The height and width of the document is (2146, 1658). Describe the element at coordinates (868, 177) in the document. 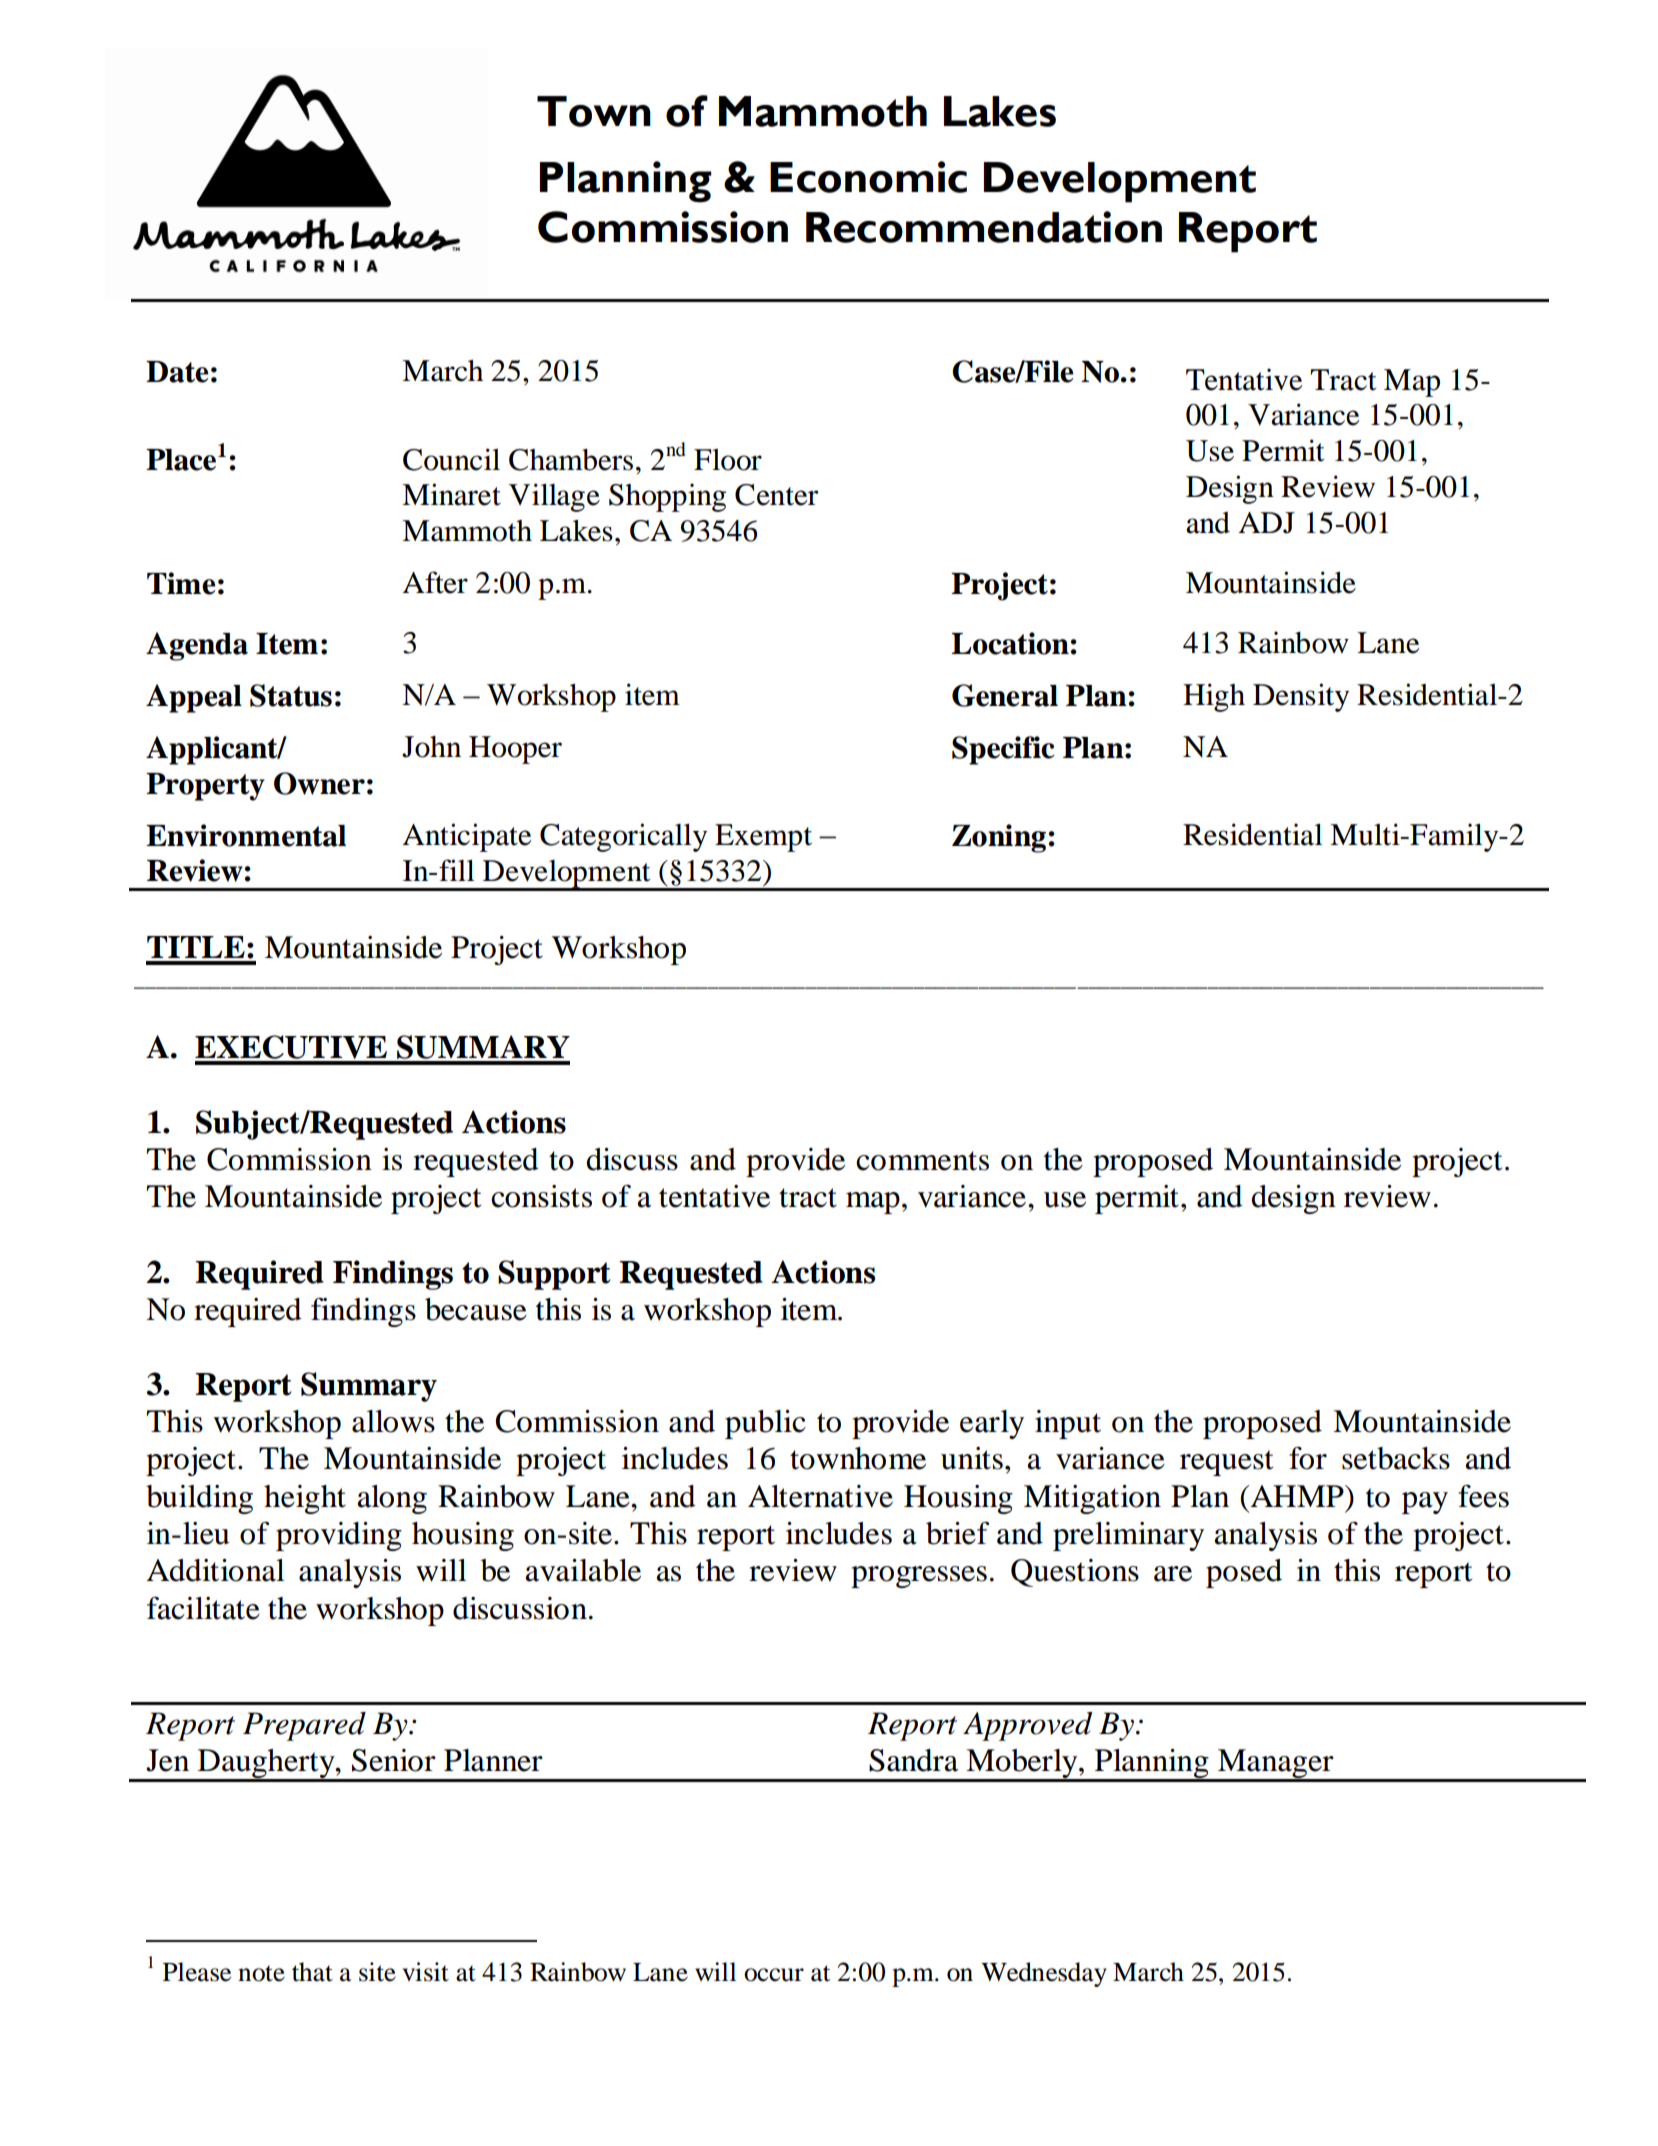

I see `Economic` at that location.
